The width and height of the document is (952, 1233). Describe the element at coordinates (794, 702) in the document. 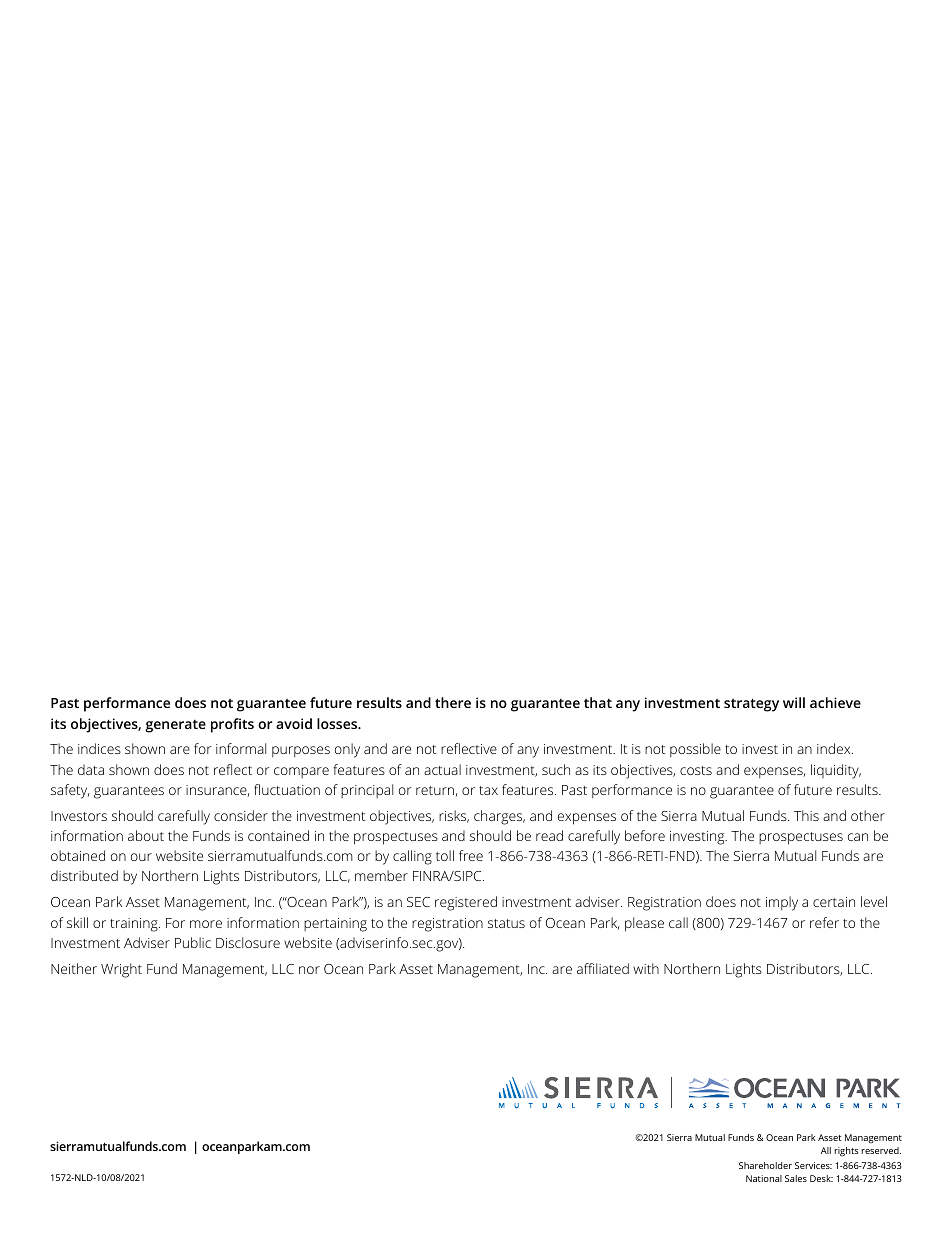

I see `will` at that location.
